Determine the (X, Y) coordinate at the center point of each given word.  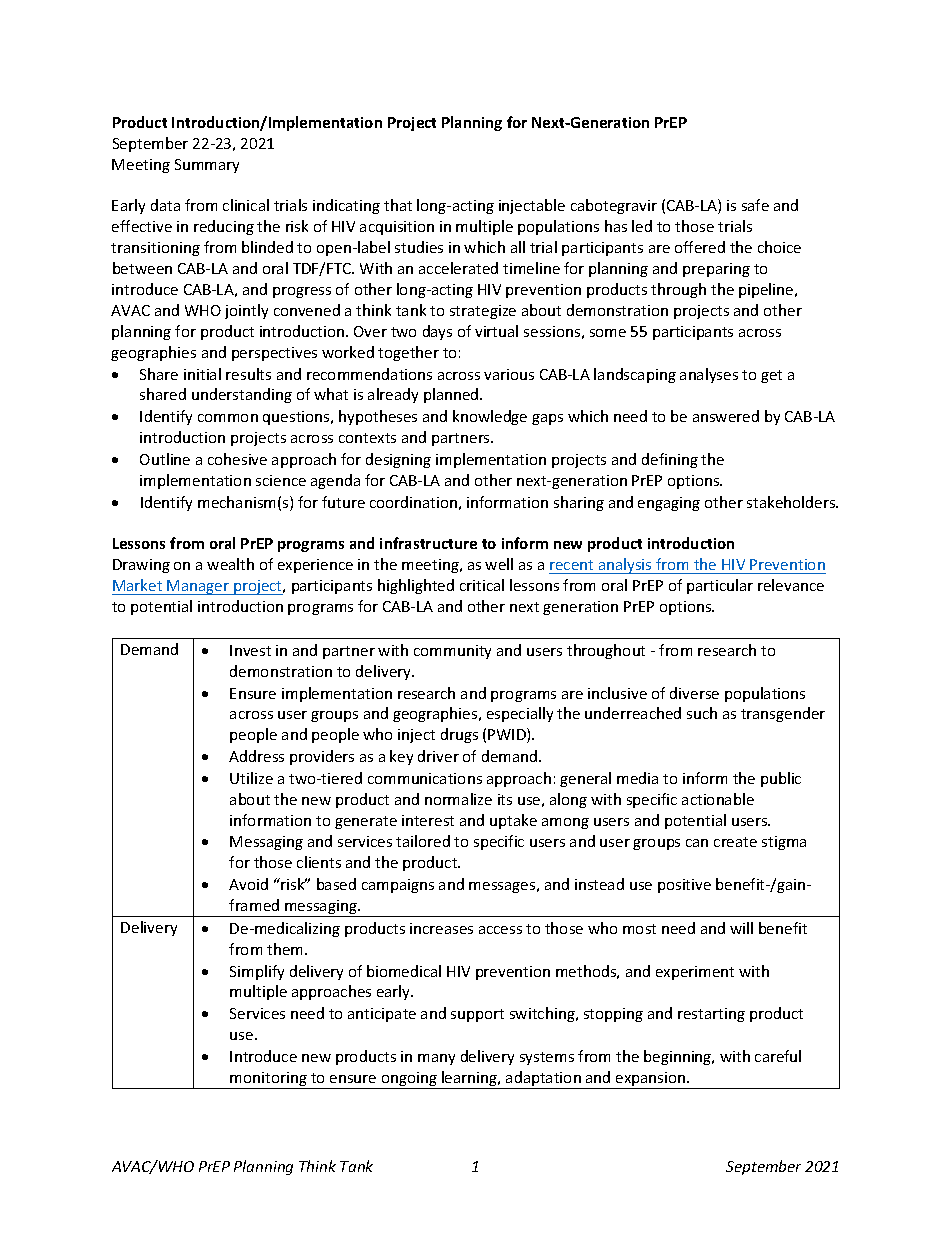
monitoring (269, 1080)
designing (398, 460)
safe (755, 205)
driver (438, 756)
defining (670, 460)
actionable (718, 799)
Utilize (251, 778)
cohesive (237, 459)
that (398, 205)
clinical (246, 205)
